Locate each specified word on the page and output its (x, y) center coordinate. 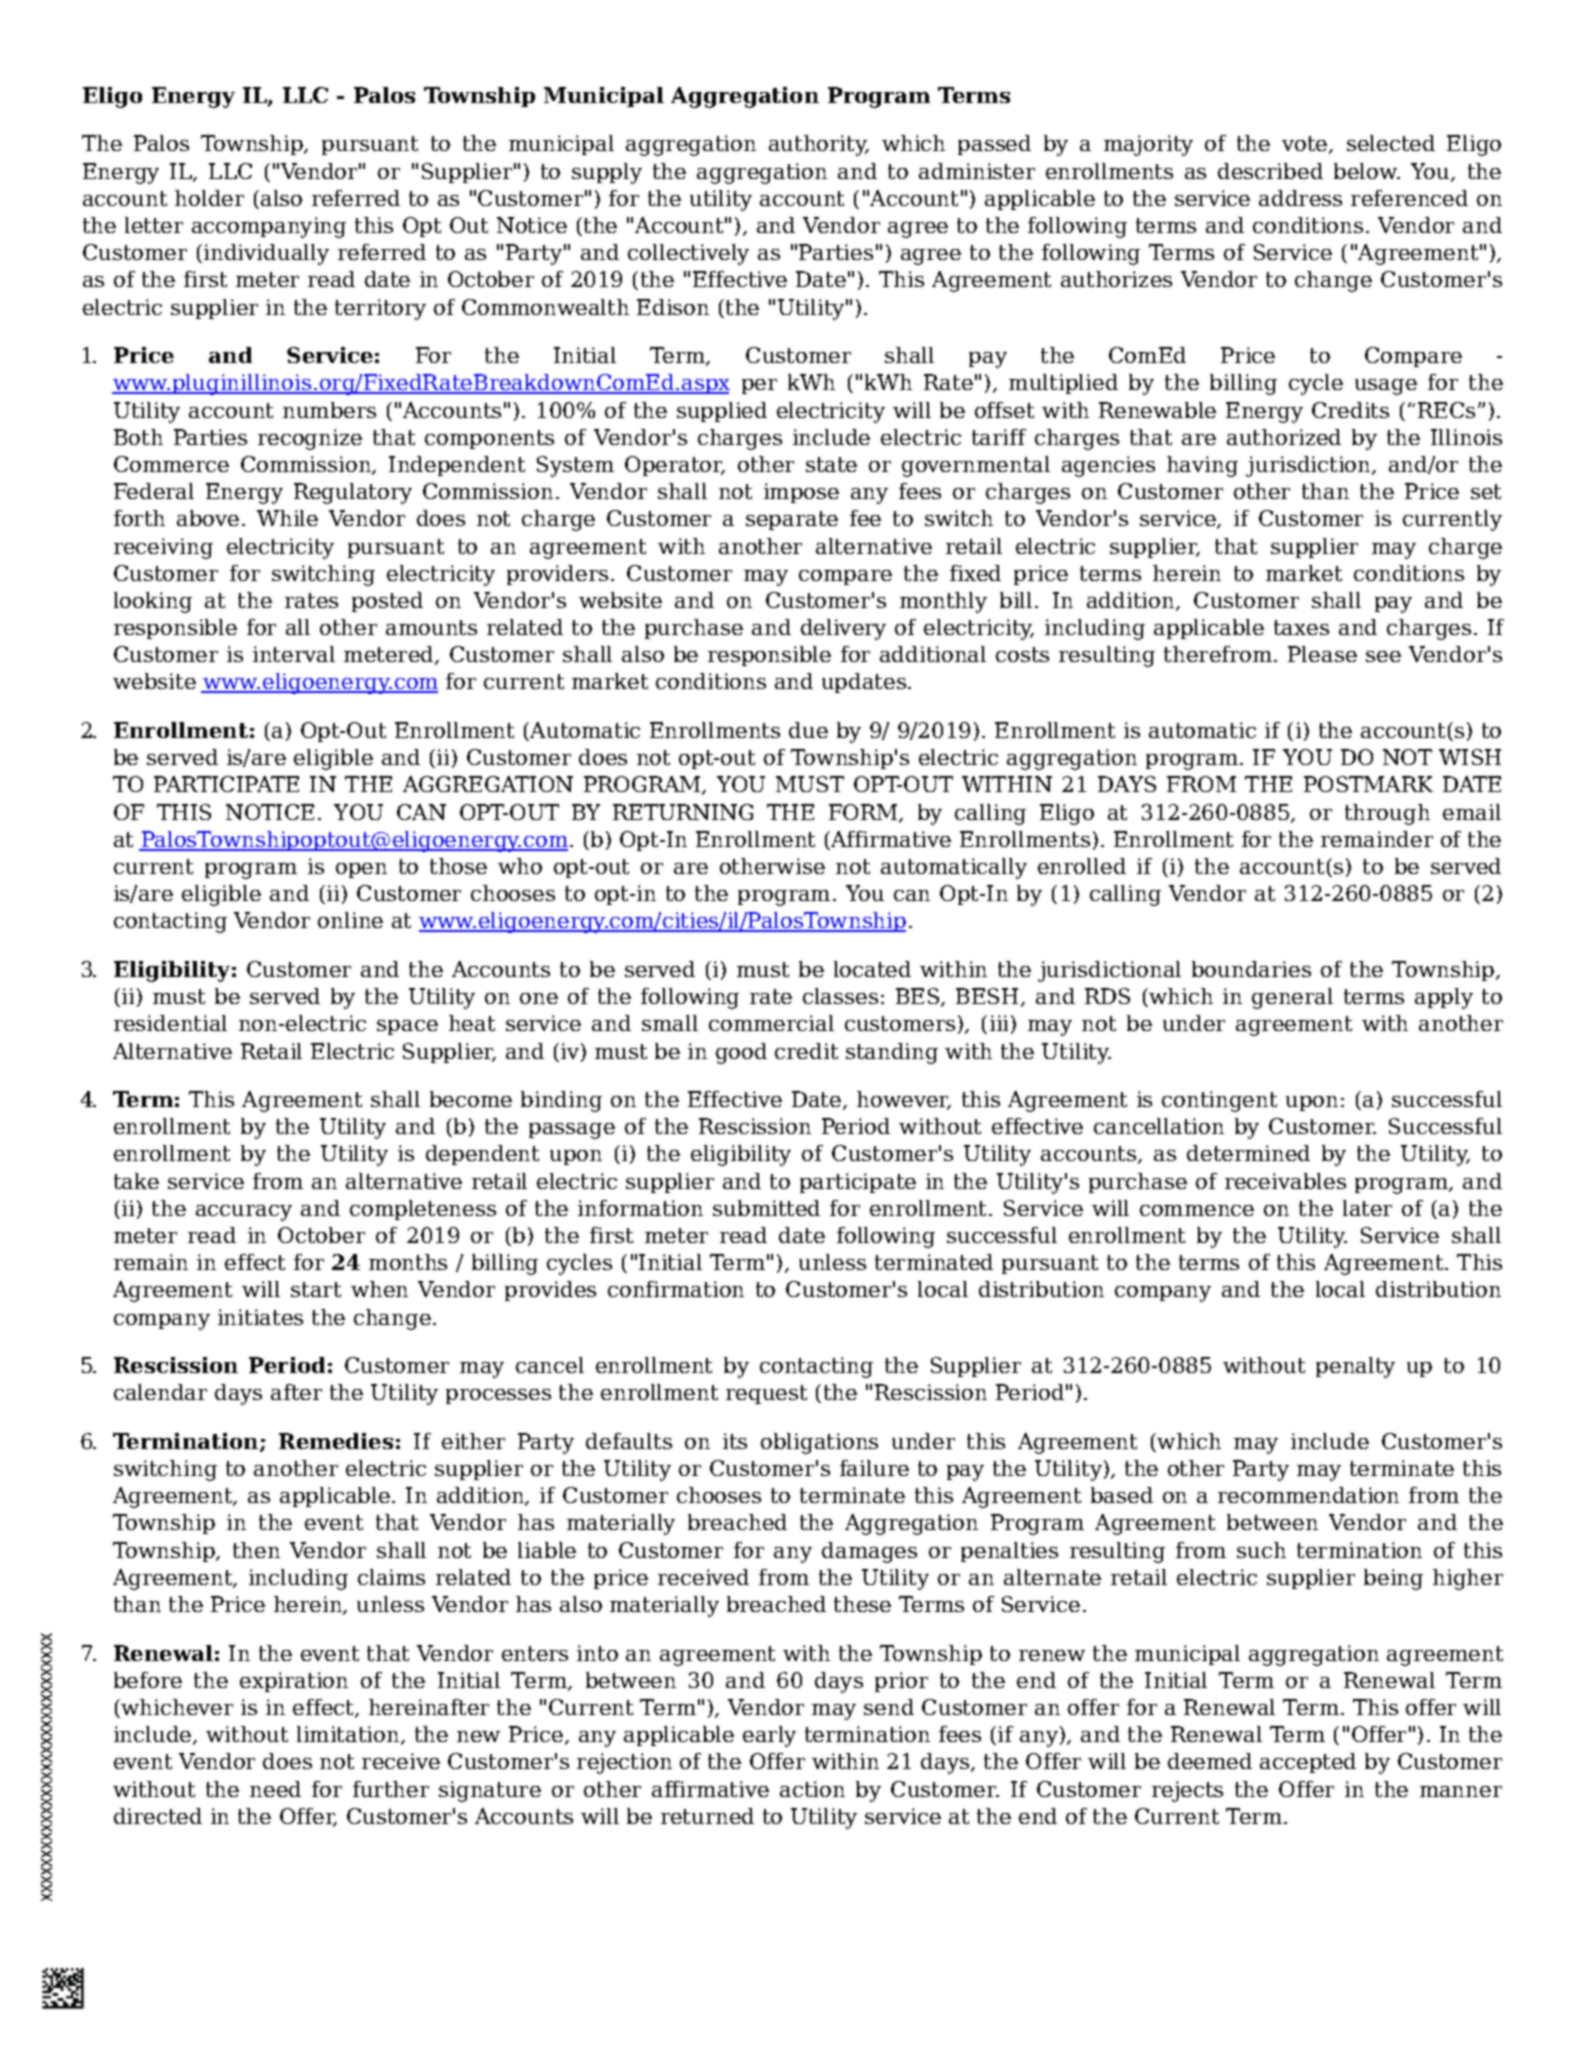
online (350, 920)
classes (840, 996)
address (1300, 198)
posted (387, 602)
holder (209, 198)
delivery (843, 629)
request (766, 1394)
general (1292, 998)
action (812, 1789)
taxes (1301, 627)
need (275, 1789)
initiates (260, 1317)
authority (819, 145)
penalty (1355, 1367)
